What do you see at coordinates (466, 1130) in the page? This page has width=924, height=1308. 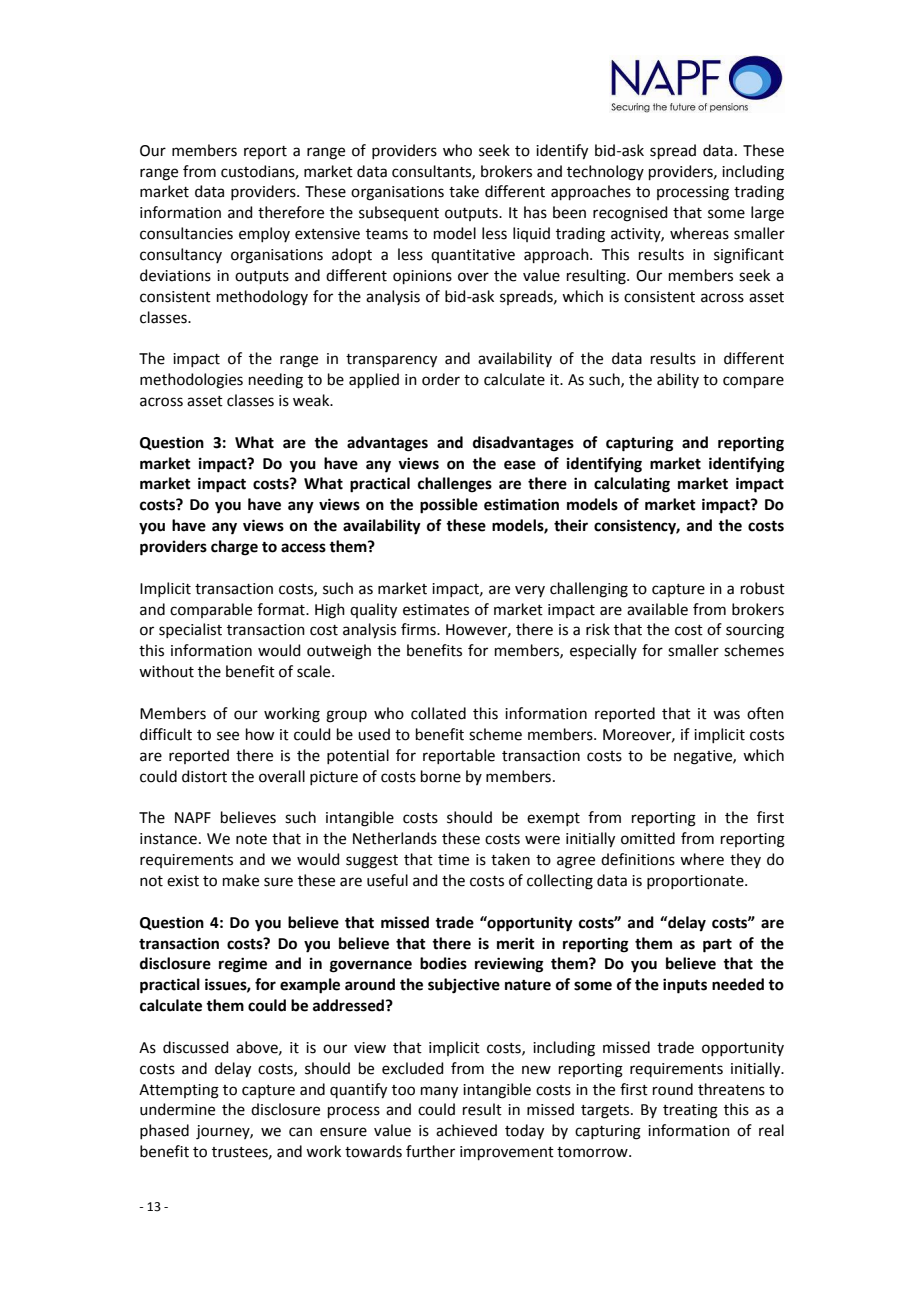 I see `achieved` at bounding box center [466, 1130].
